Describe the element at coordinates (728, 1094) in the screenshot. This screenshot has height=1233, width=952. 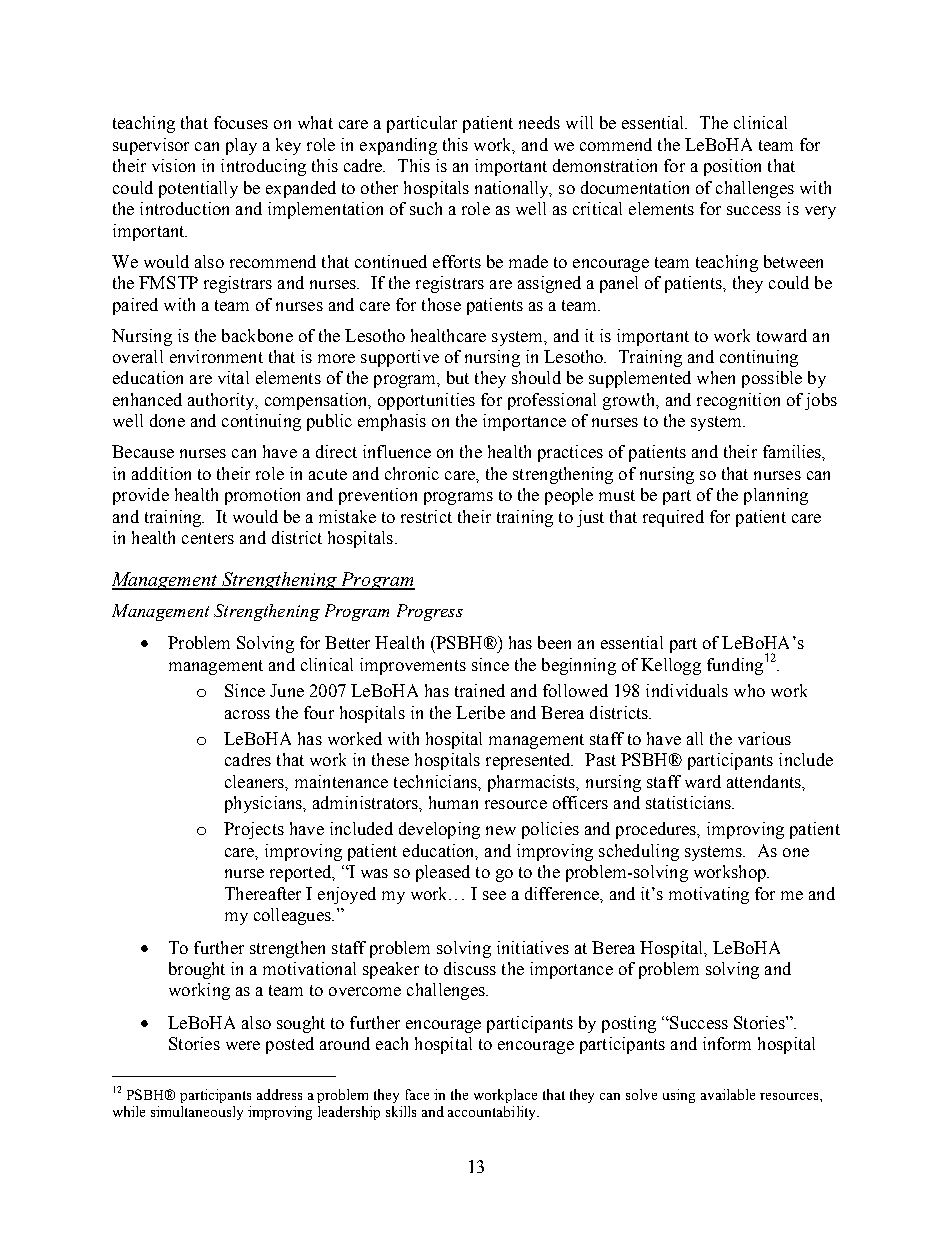
I see `available` at that location.
